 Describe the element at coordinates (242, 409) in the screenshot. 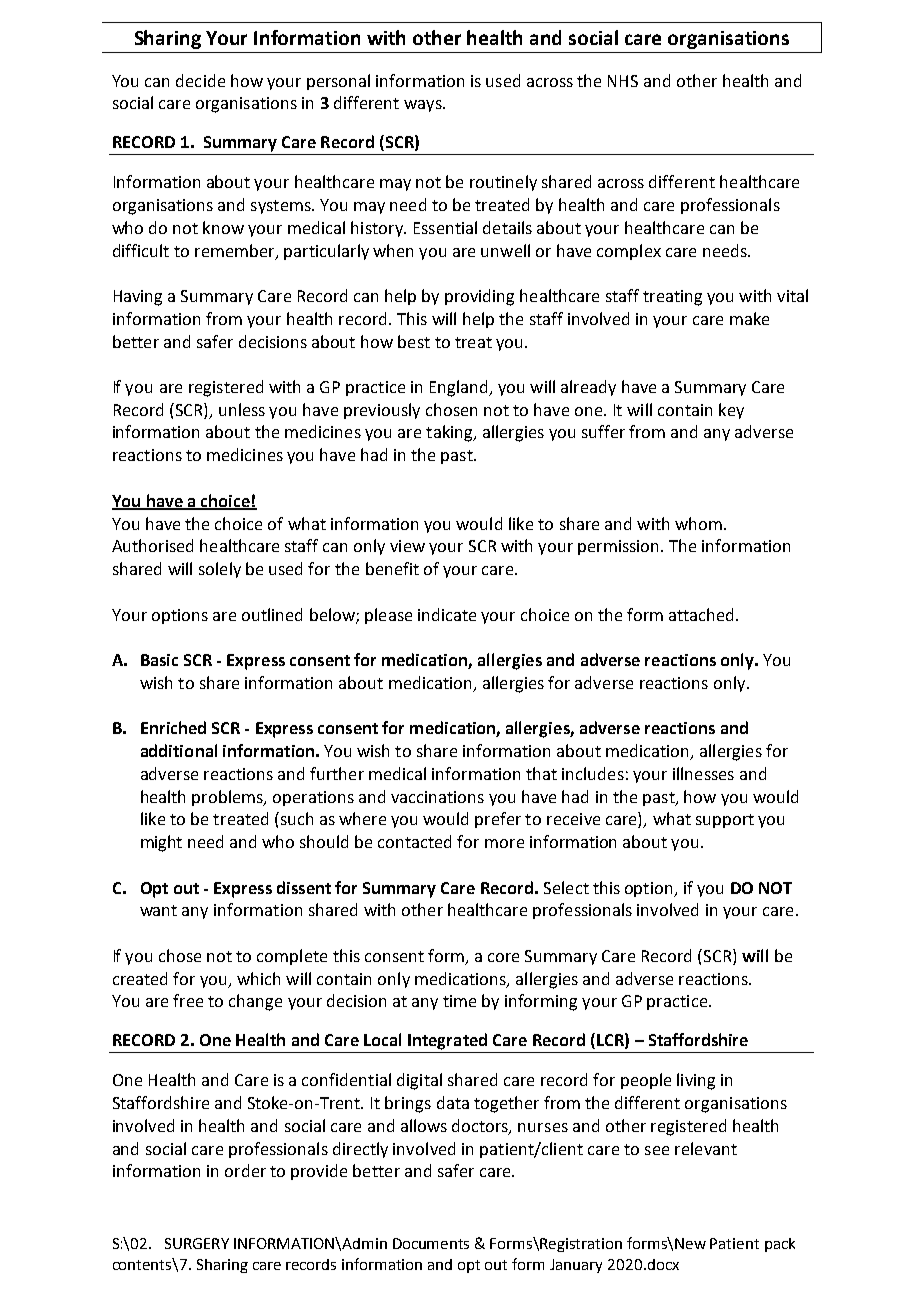

I see `unless` at that location.
